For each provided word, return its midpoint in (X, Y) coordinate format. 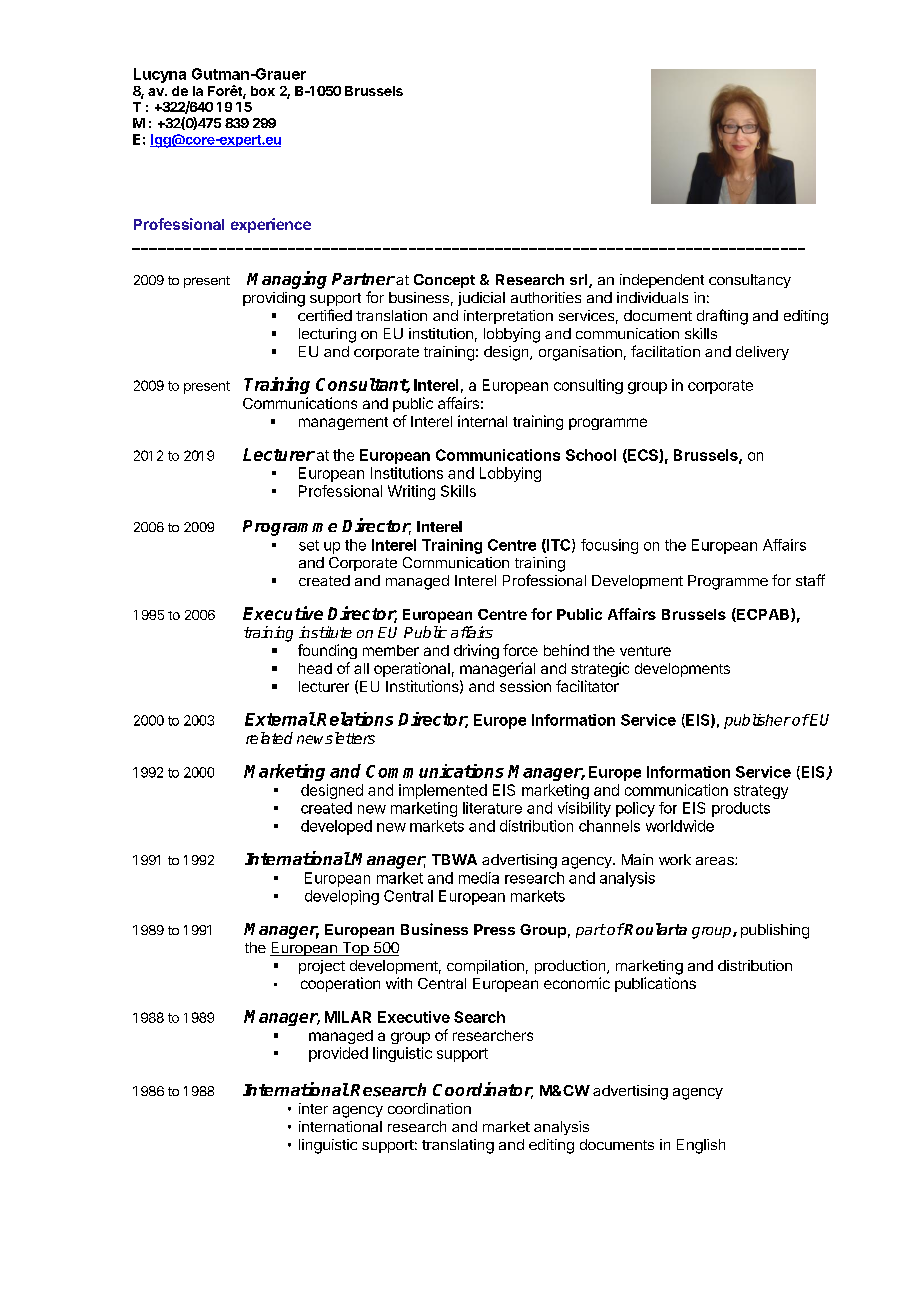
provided (338, 1054)
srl (580, 281)
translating (458, 1146)
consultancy (750, 281)
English (701, 1146)
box (263, 91)
